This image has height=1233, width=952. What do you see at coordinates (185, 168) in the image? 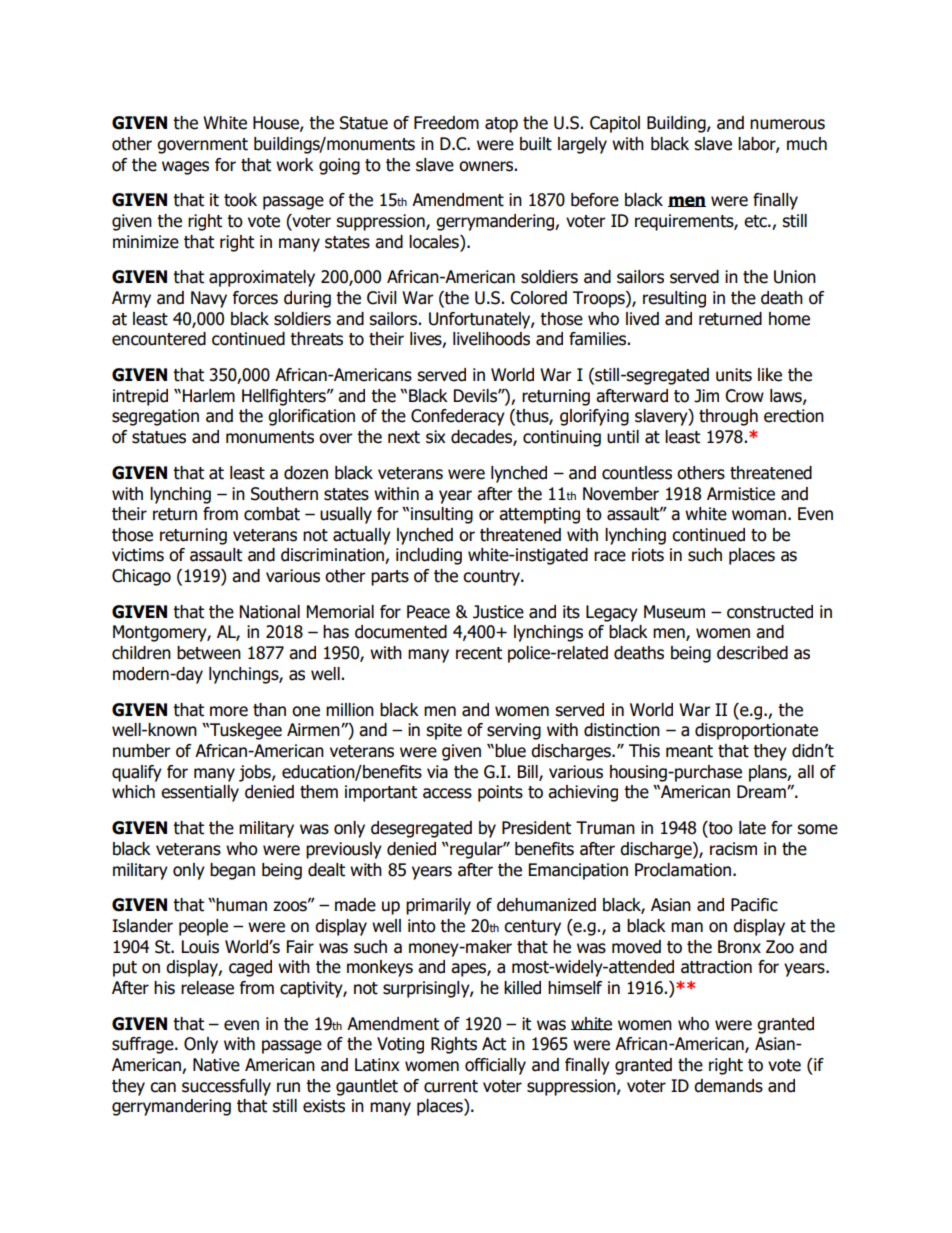
I see `wages` at bounding box center [185, 168].
